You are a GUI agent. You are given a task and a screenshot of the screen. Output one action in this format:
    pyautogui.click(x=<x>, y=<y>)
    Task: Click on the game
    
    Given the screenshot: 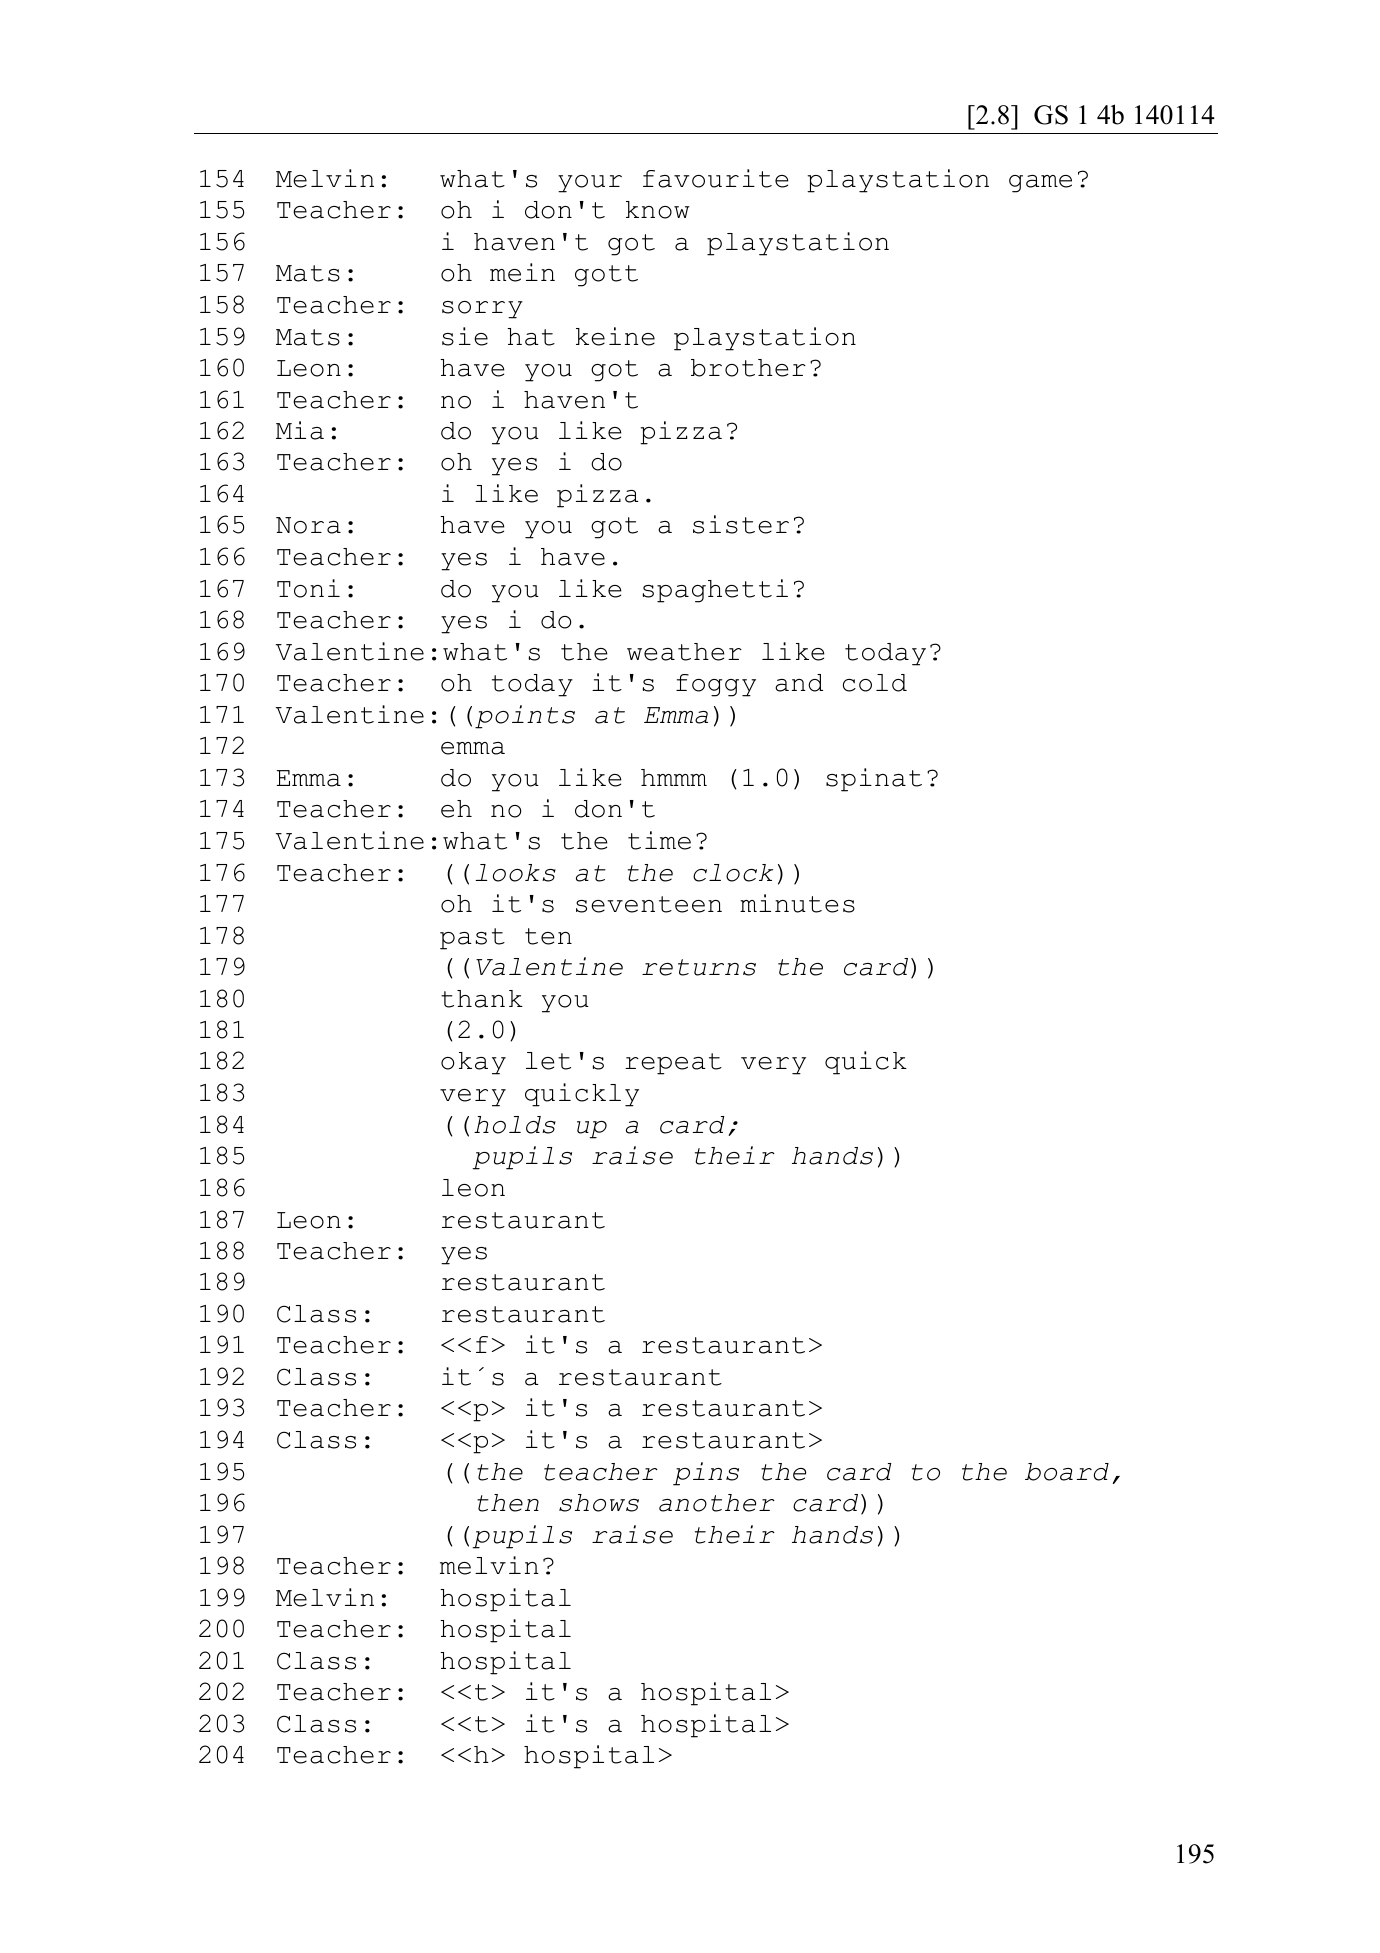 What is the action you would take?
    pyautogui.click(x=1040, y=184)
